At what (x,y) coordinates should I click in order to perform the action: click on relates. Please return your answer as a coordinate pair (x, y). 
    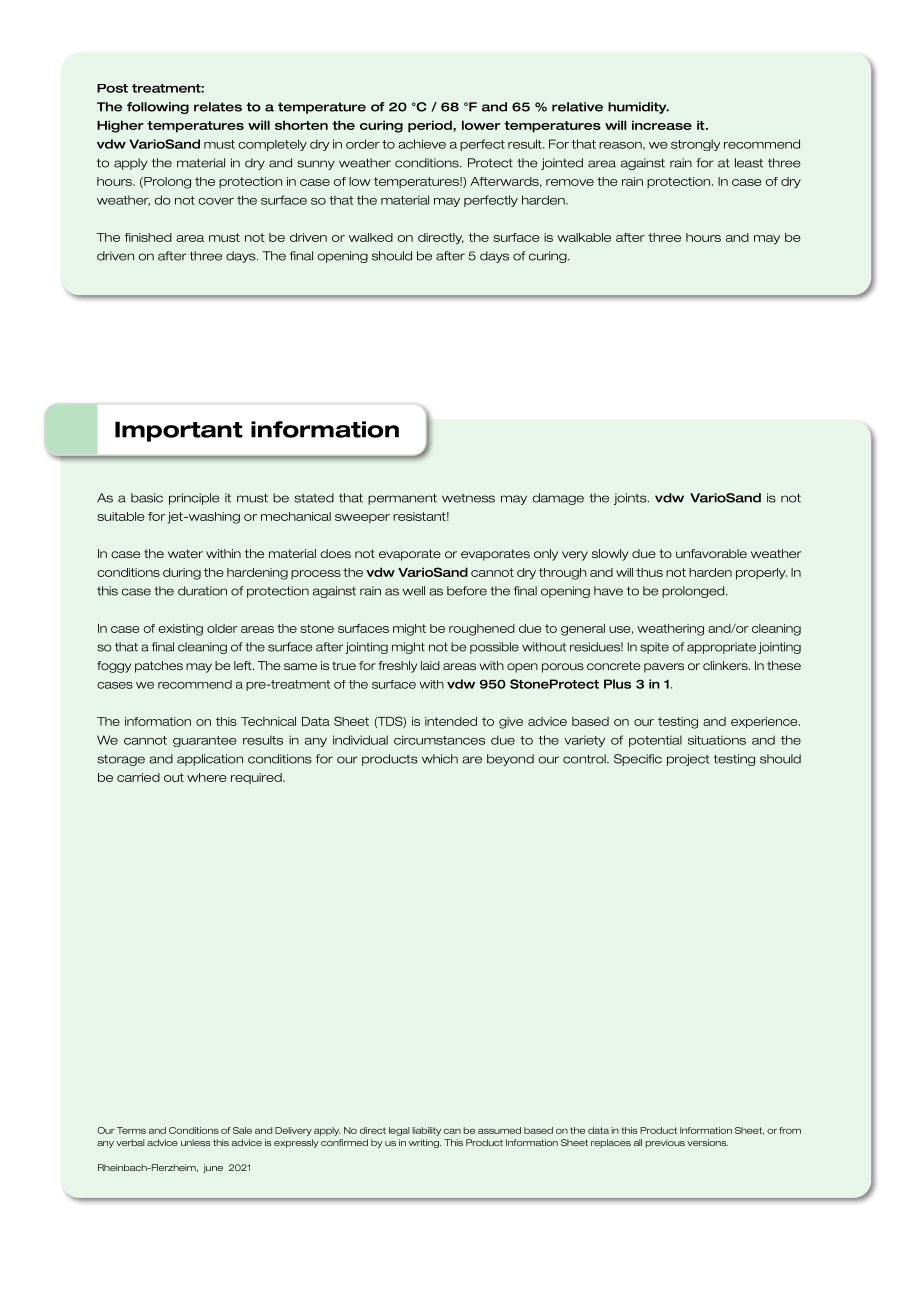
    Looking at the image, I should click on (218, 107).
